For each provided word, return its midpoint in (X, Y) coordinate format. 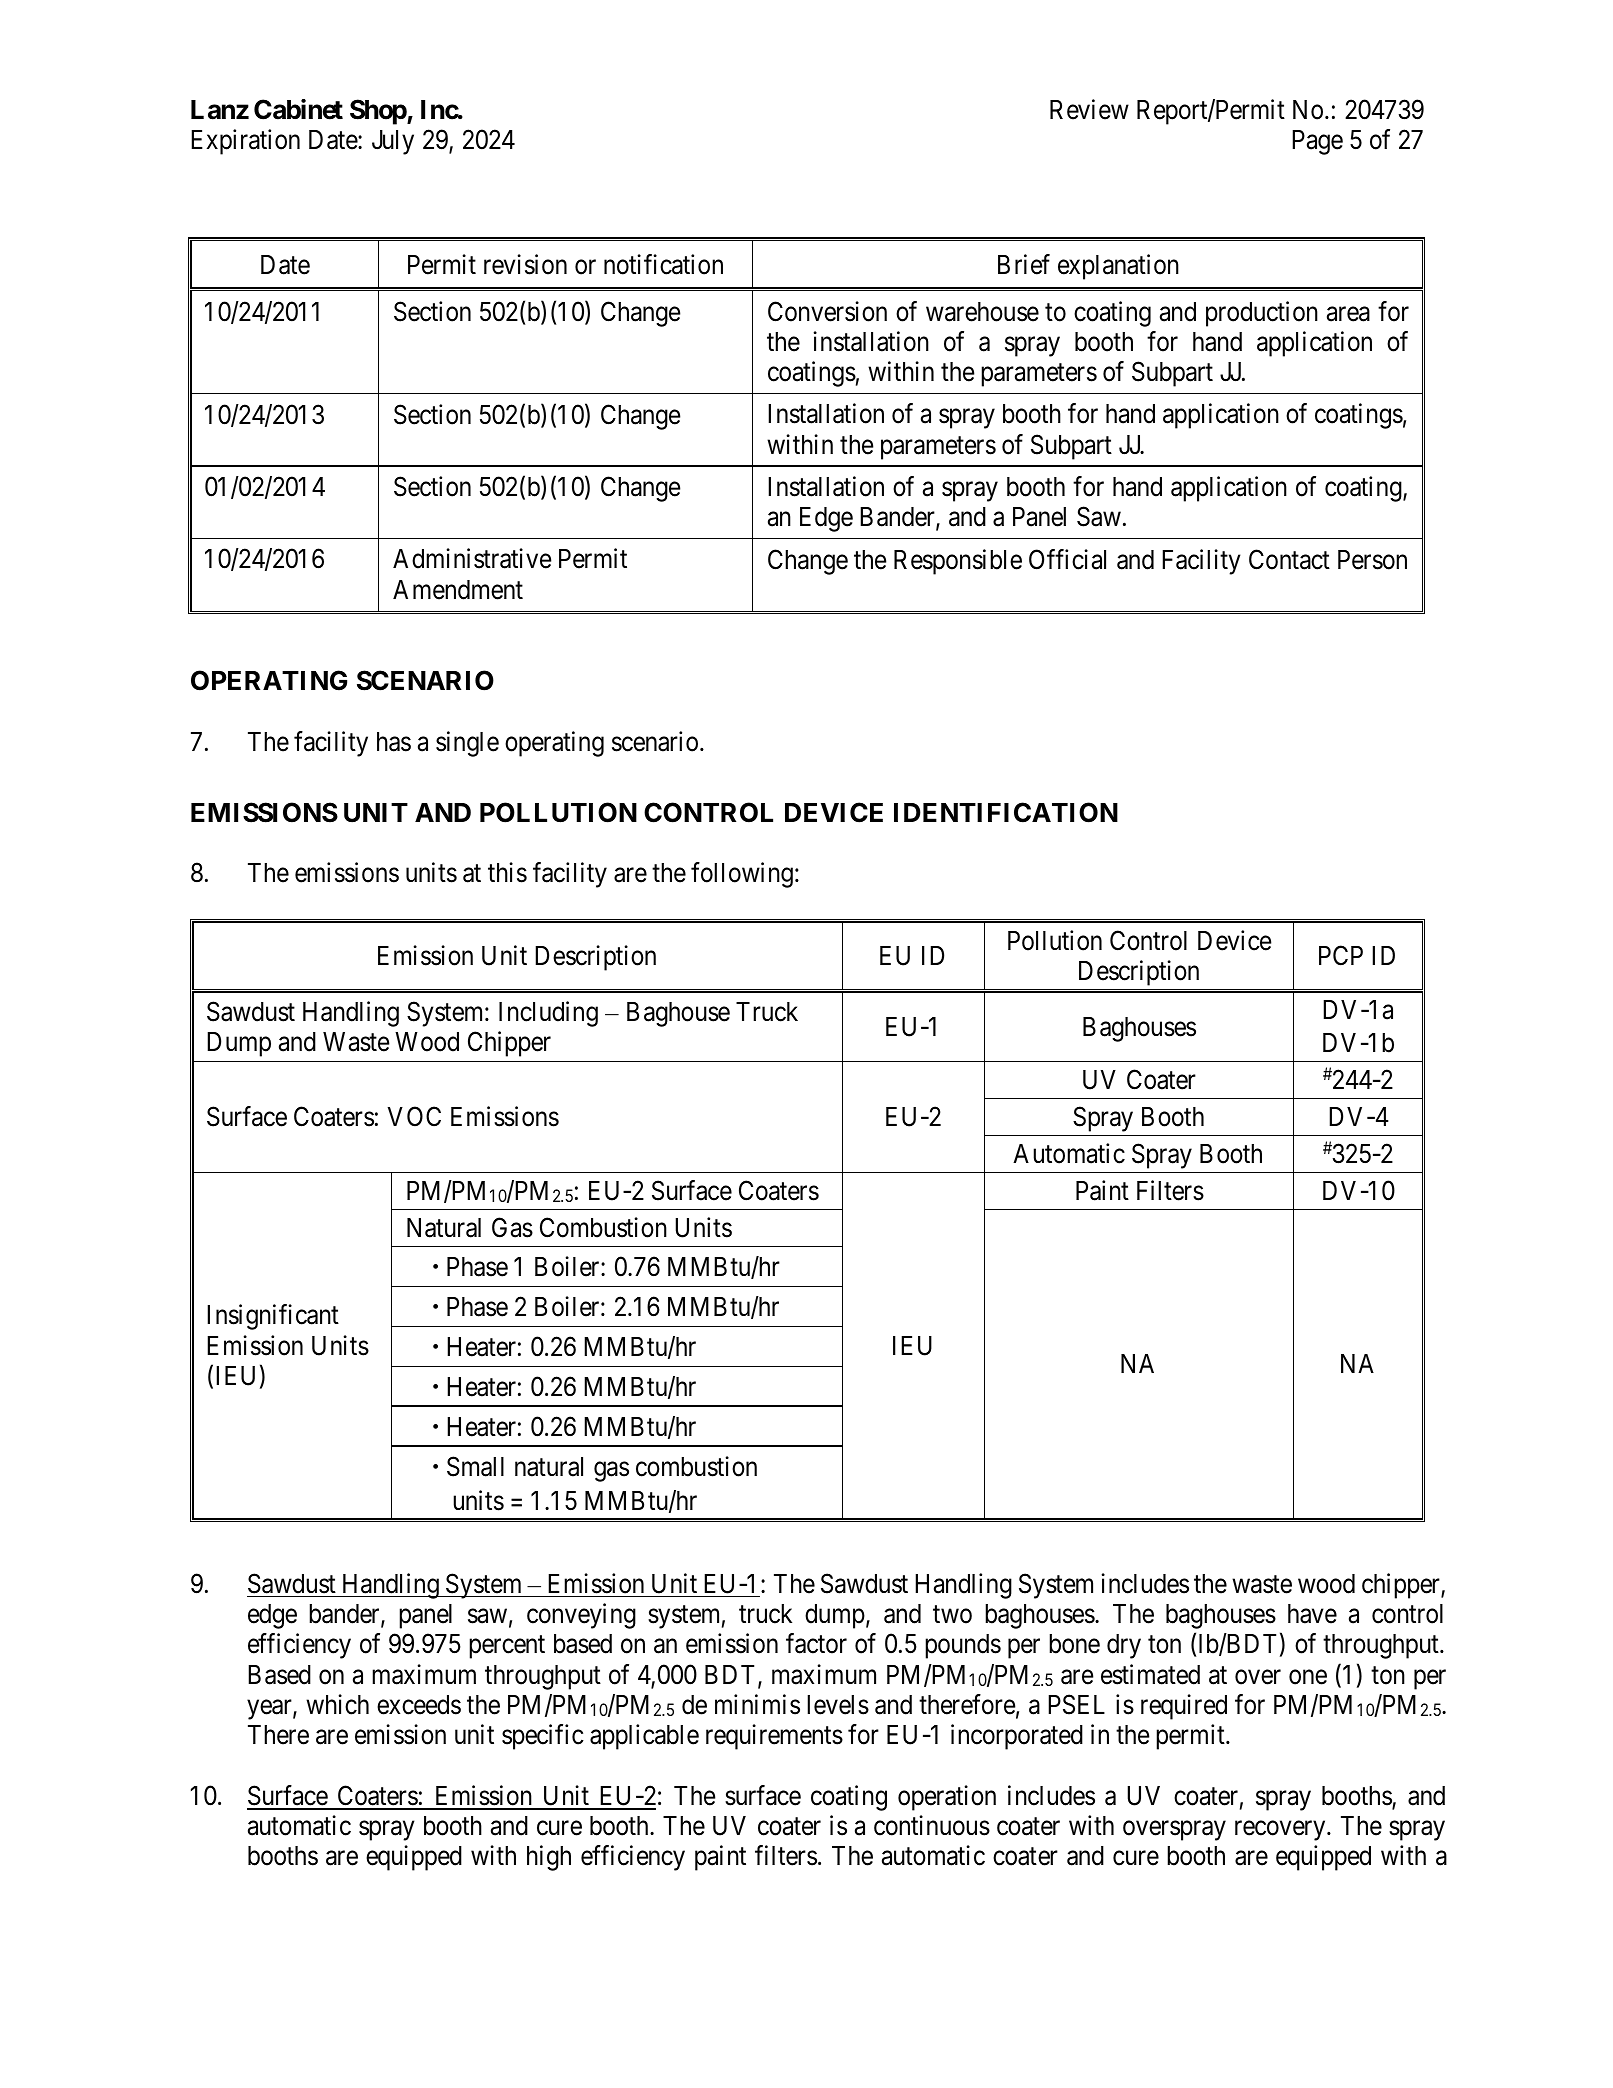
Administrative (472, 558)
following (742, 875)
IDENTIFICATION (1006, 812)
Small (475, 1466)
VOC (414, 1117)
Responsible (958, 562)
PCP (1341, 955)
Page (1317, 142)
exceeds (419, 1705)
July (393, 142)
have (1312, 1614)
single (467, 744)
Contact (1289, 559)
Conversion (827, 311)
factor (816, 1643)
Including (548, 1014)
